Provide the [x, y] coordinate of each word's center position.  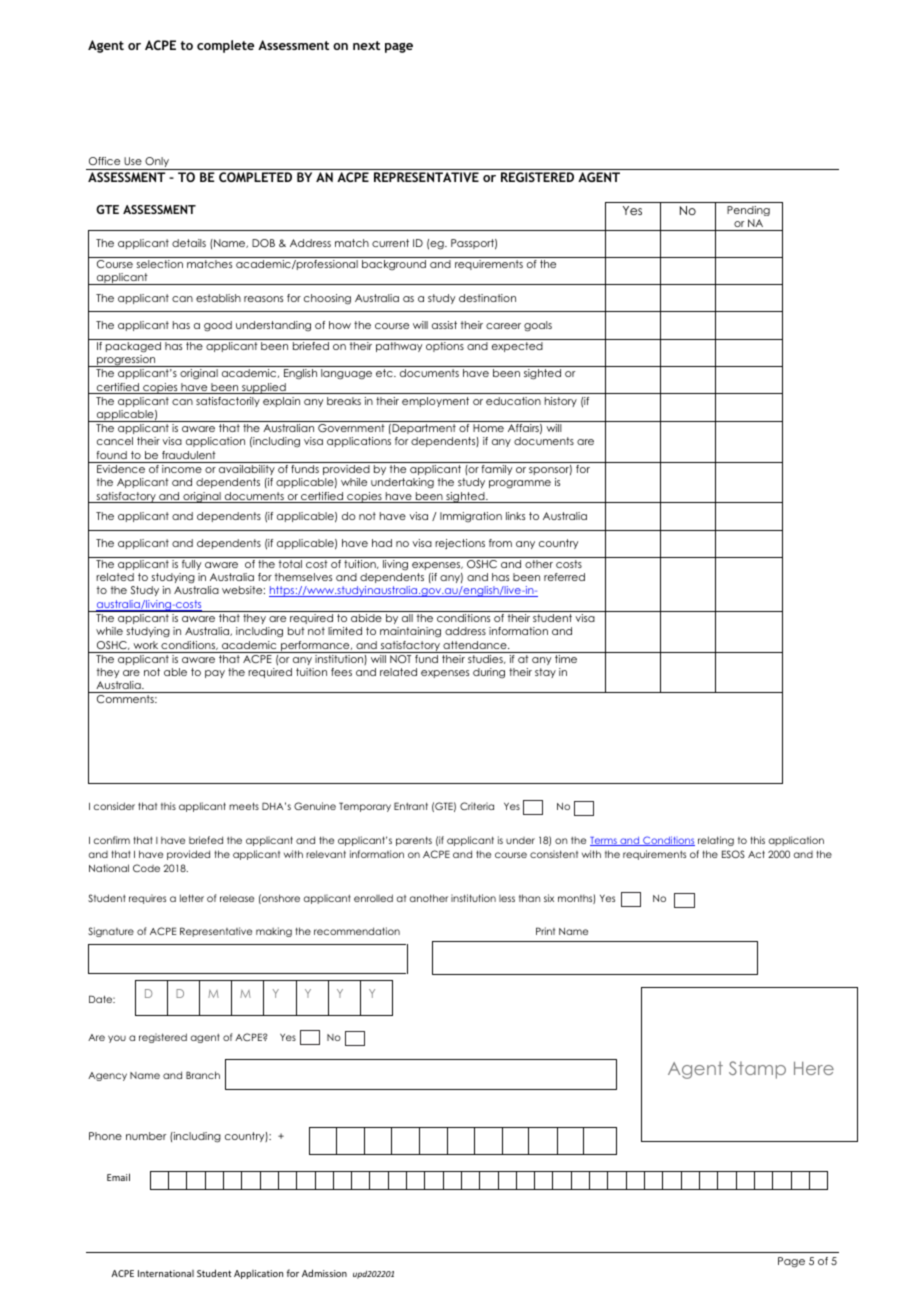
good [218, 326]
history [561, 402]
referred [564, 577]
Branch [203, 1075]
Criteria [477, 806]
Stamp [757, 1070]
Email [118, 1177]
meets [244, 806]
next [366, 45]
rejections [460, 544]
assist [444, 325]
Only [157, 163]
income [182, 469]
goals [538, 326]
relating [716, 841]
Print [545, 931]
